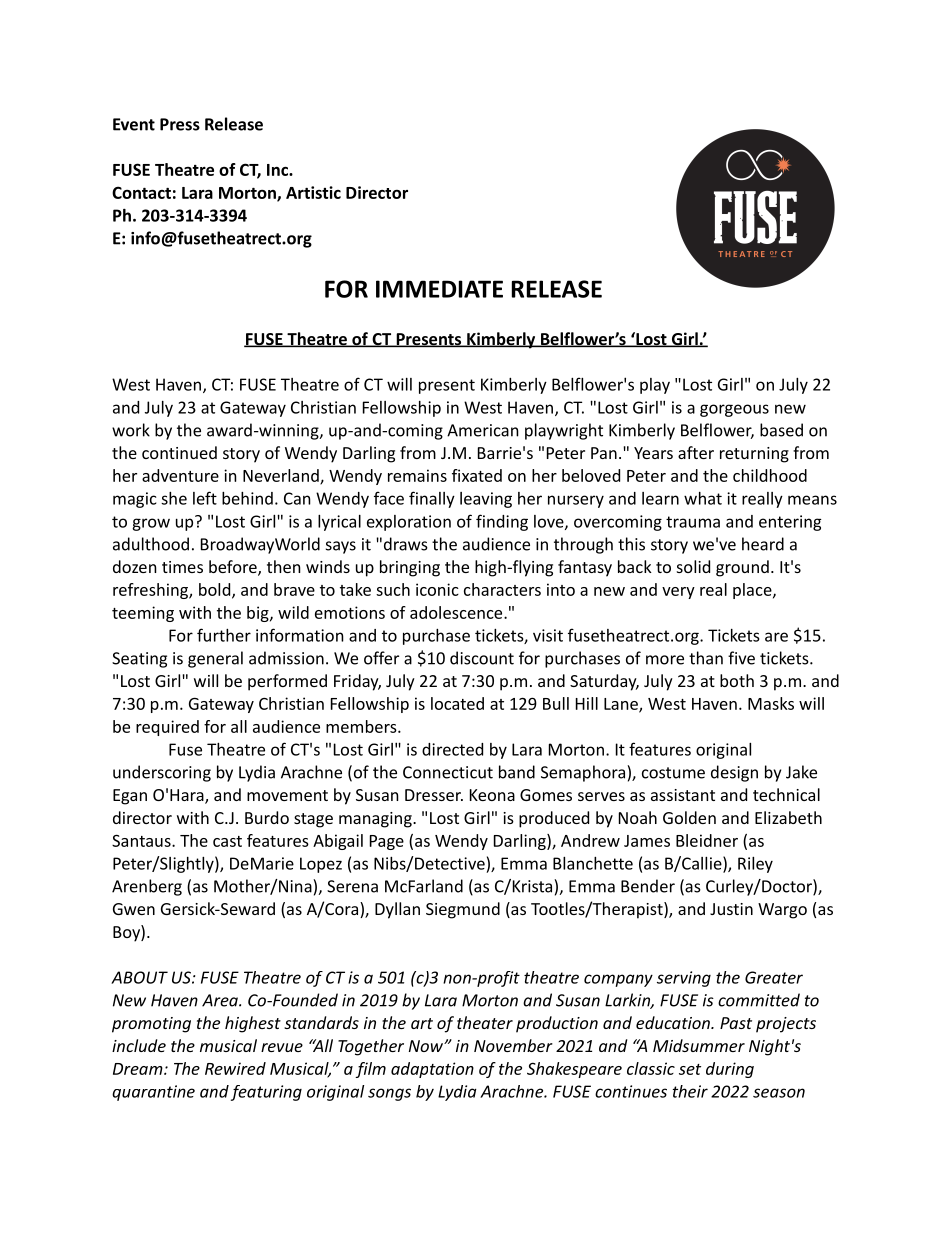 The height and width of the page is (1233, 952). What do you see at coordinates (753, 591) in the page?
I see `place` at bounding box center [753, 591].
